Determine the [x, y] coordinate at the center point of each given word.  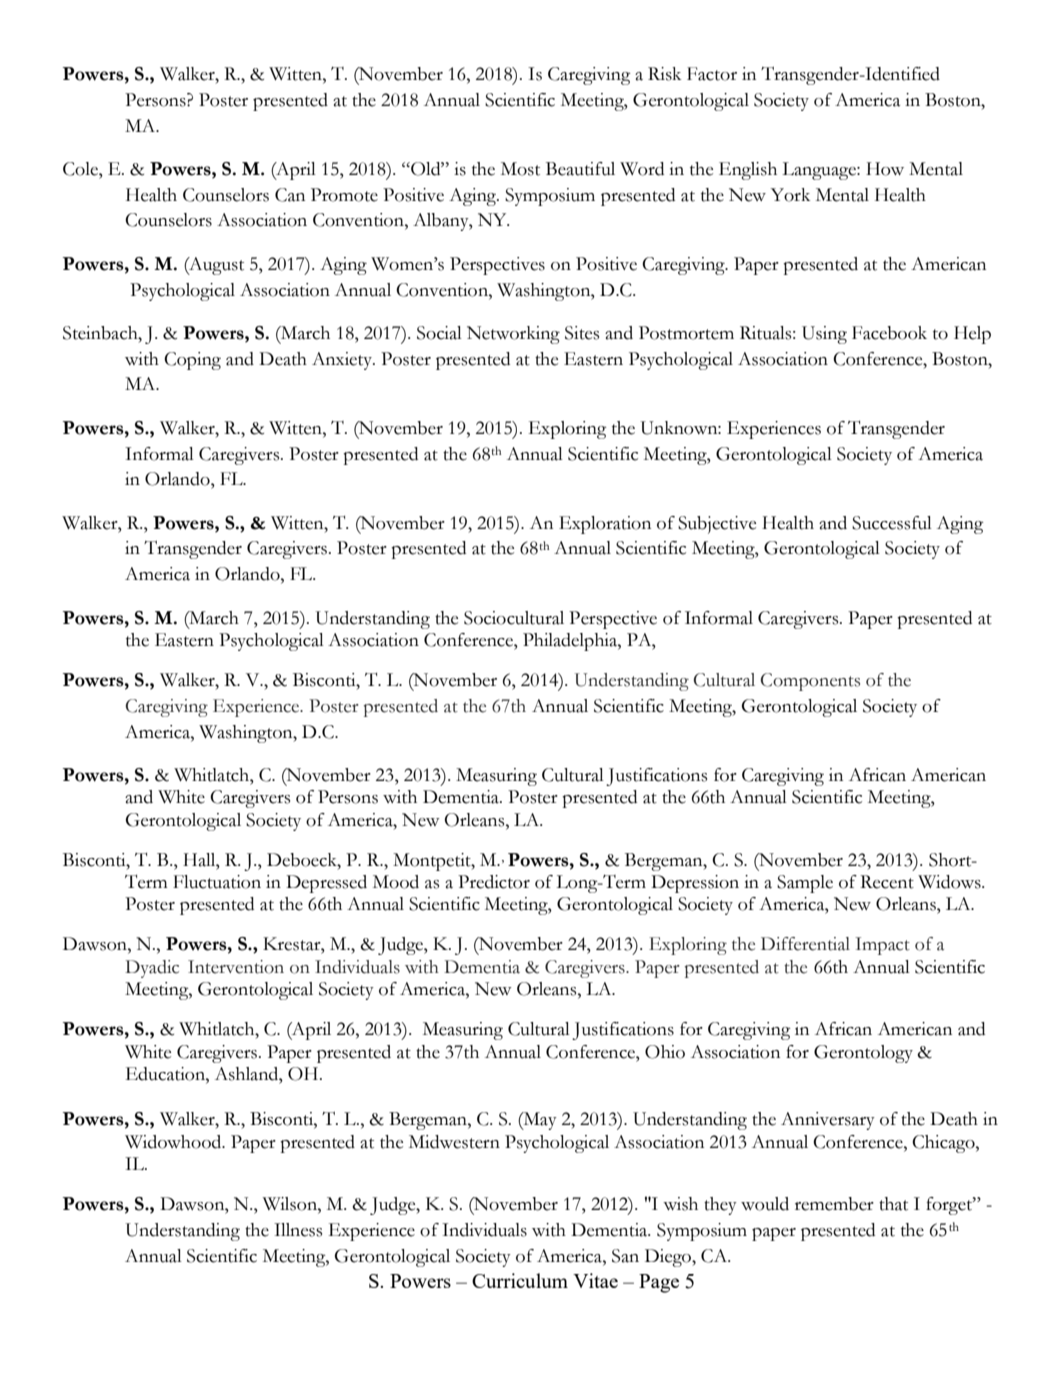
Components [810, 682]
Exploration [605, 525]
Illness [298, 1230]
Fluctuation [217, 882]
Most [520, 169]
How [885, 169]
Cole [81, 169]
